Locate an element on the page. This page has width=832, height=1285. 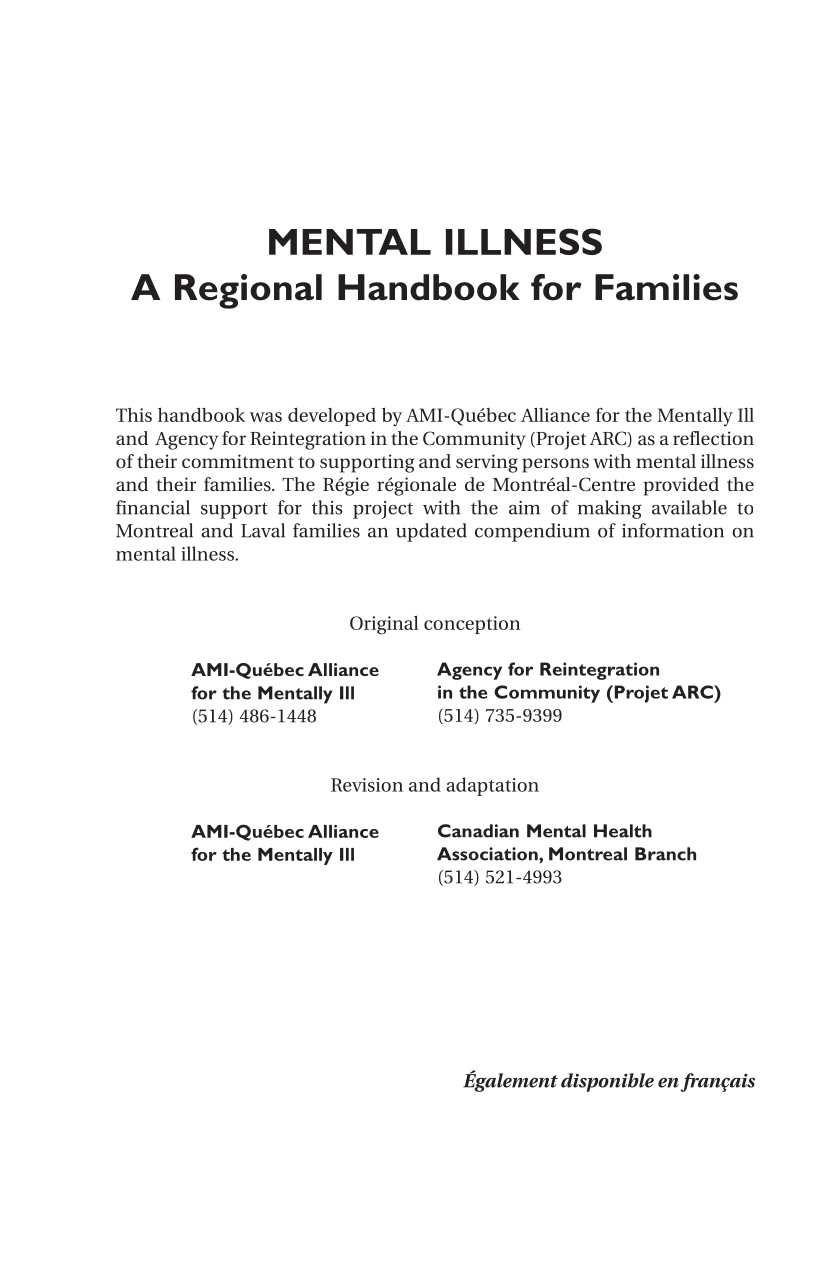
reflection is located at coordinates (713, 438).
